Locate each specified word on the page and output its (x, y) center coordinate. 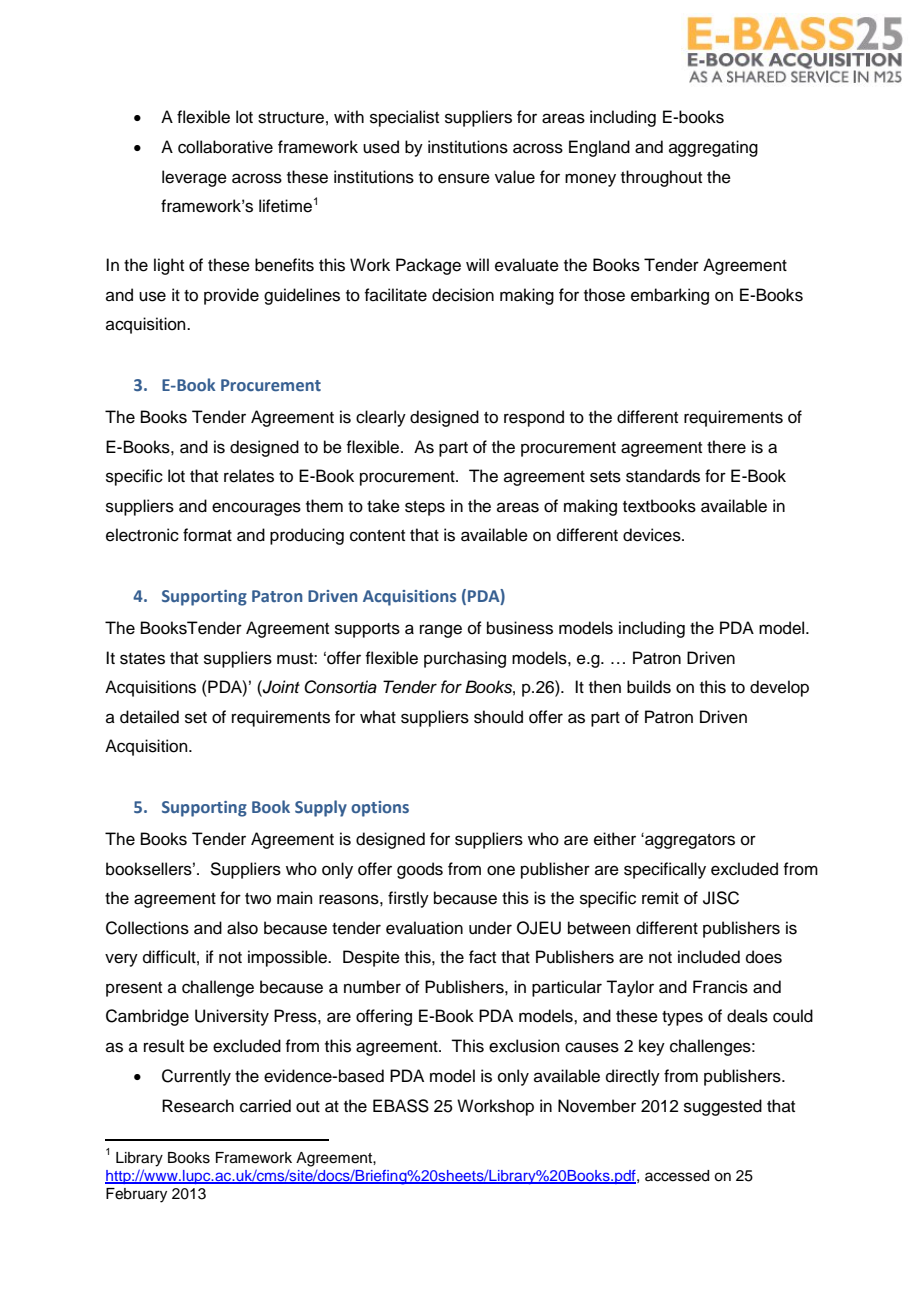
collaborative (225, 147)
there (726, 447)
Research (198, 1106)
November (597, 1106)
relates (249, 476)
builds (649, 687)
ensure (464, 178)
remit (660, 898)
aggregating (713, 148)
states (142, 659)
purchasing (465, 659)
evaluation (424, 928)
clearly (381, 418)
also (242, 928)
